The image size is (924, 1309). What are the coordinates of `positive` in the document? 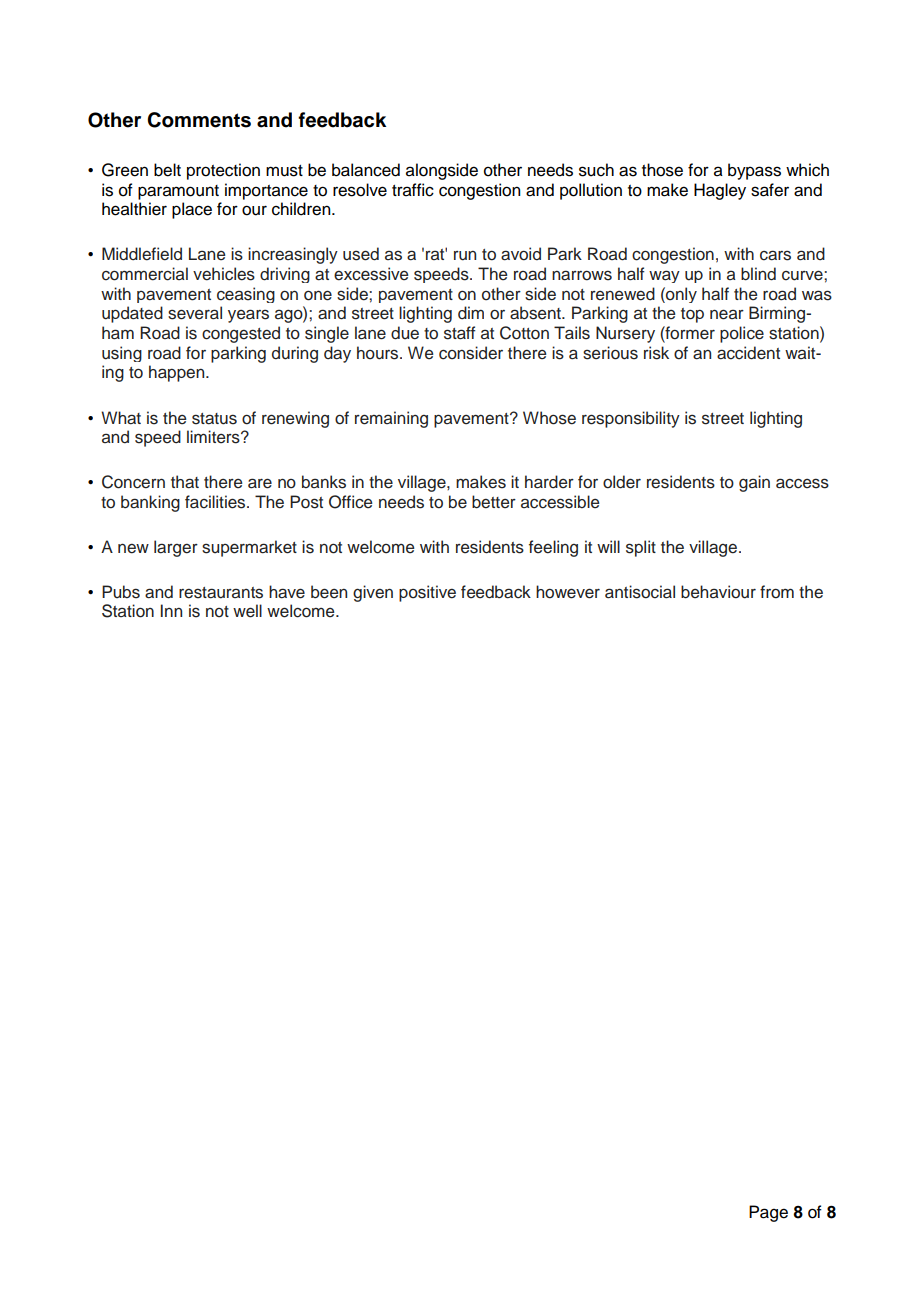 It's located at (427, 593).
